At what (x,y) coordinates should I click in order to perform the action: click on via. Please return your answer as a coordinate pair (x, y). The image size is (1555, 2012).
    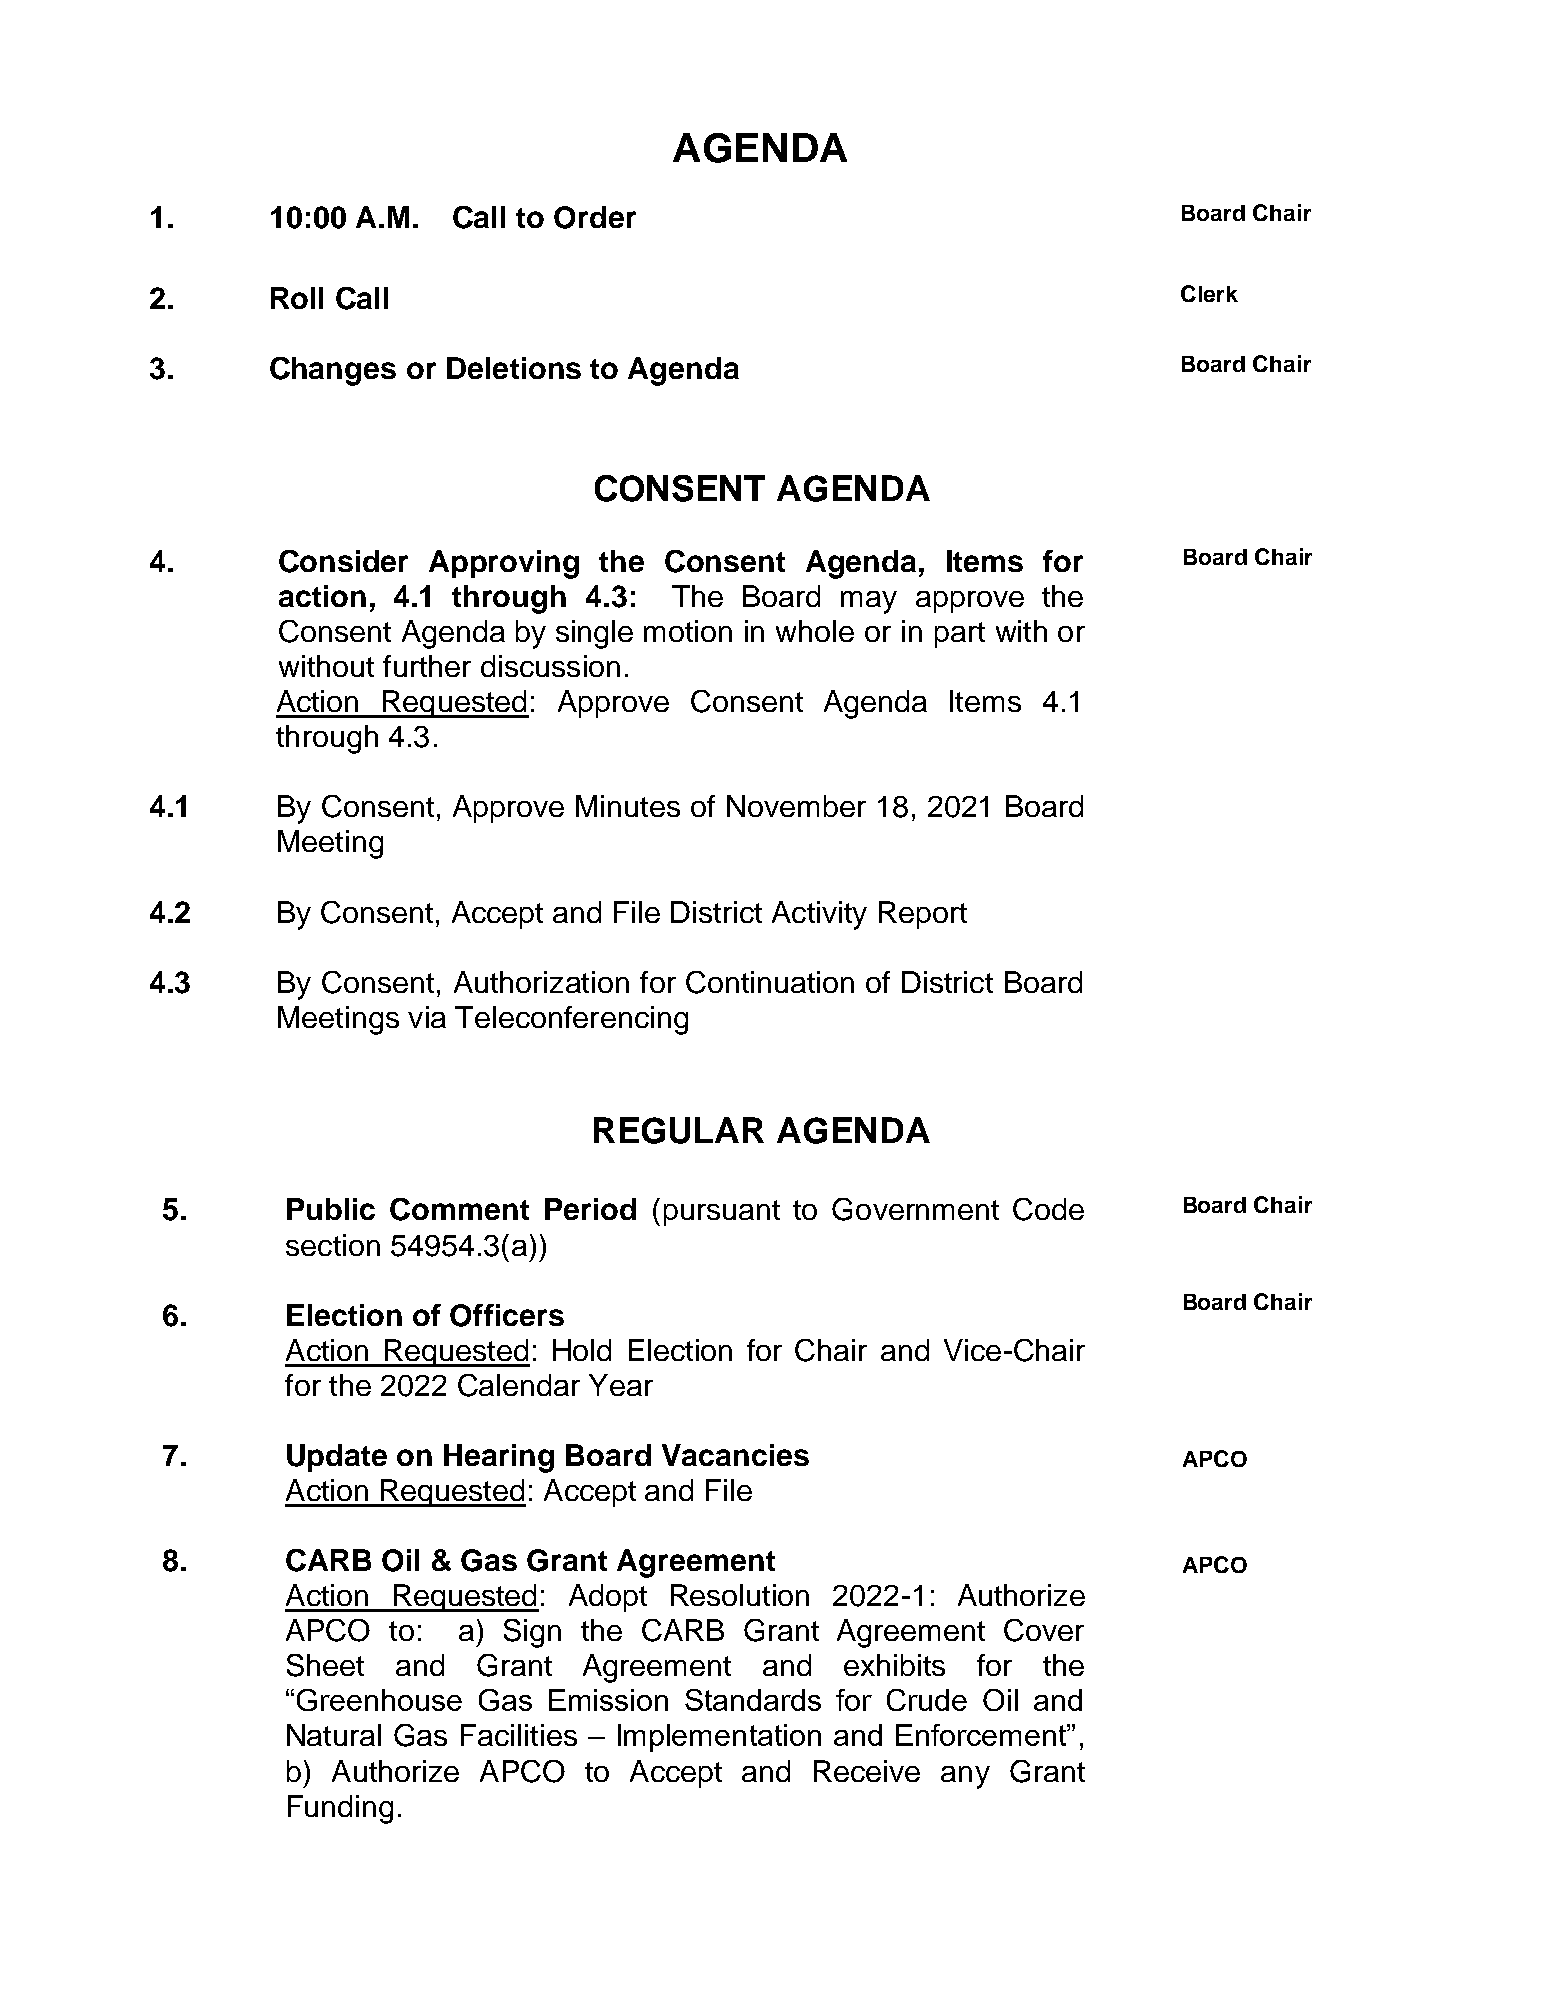
    Looking at the image, I should click on (427, 1017).
